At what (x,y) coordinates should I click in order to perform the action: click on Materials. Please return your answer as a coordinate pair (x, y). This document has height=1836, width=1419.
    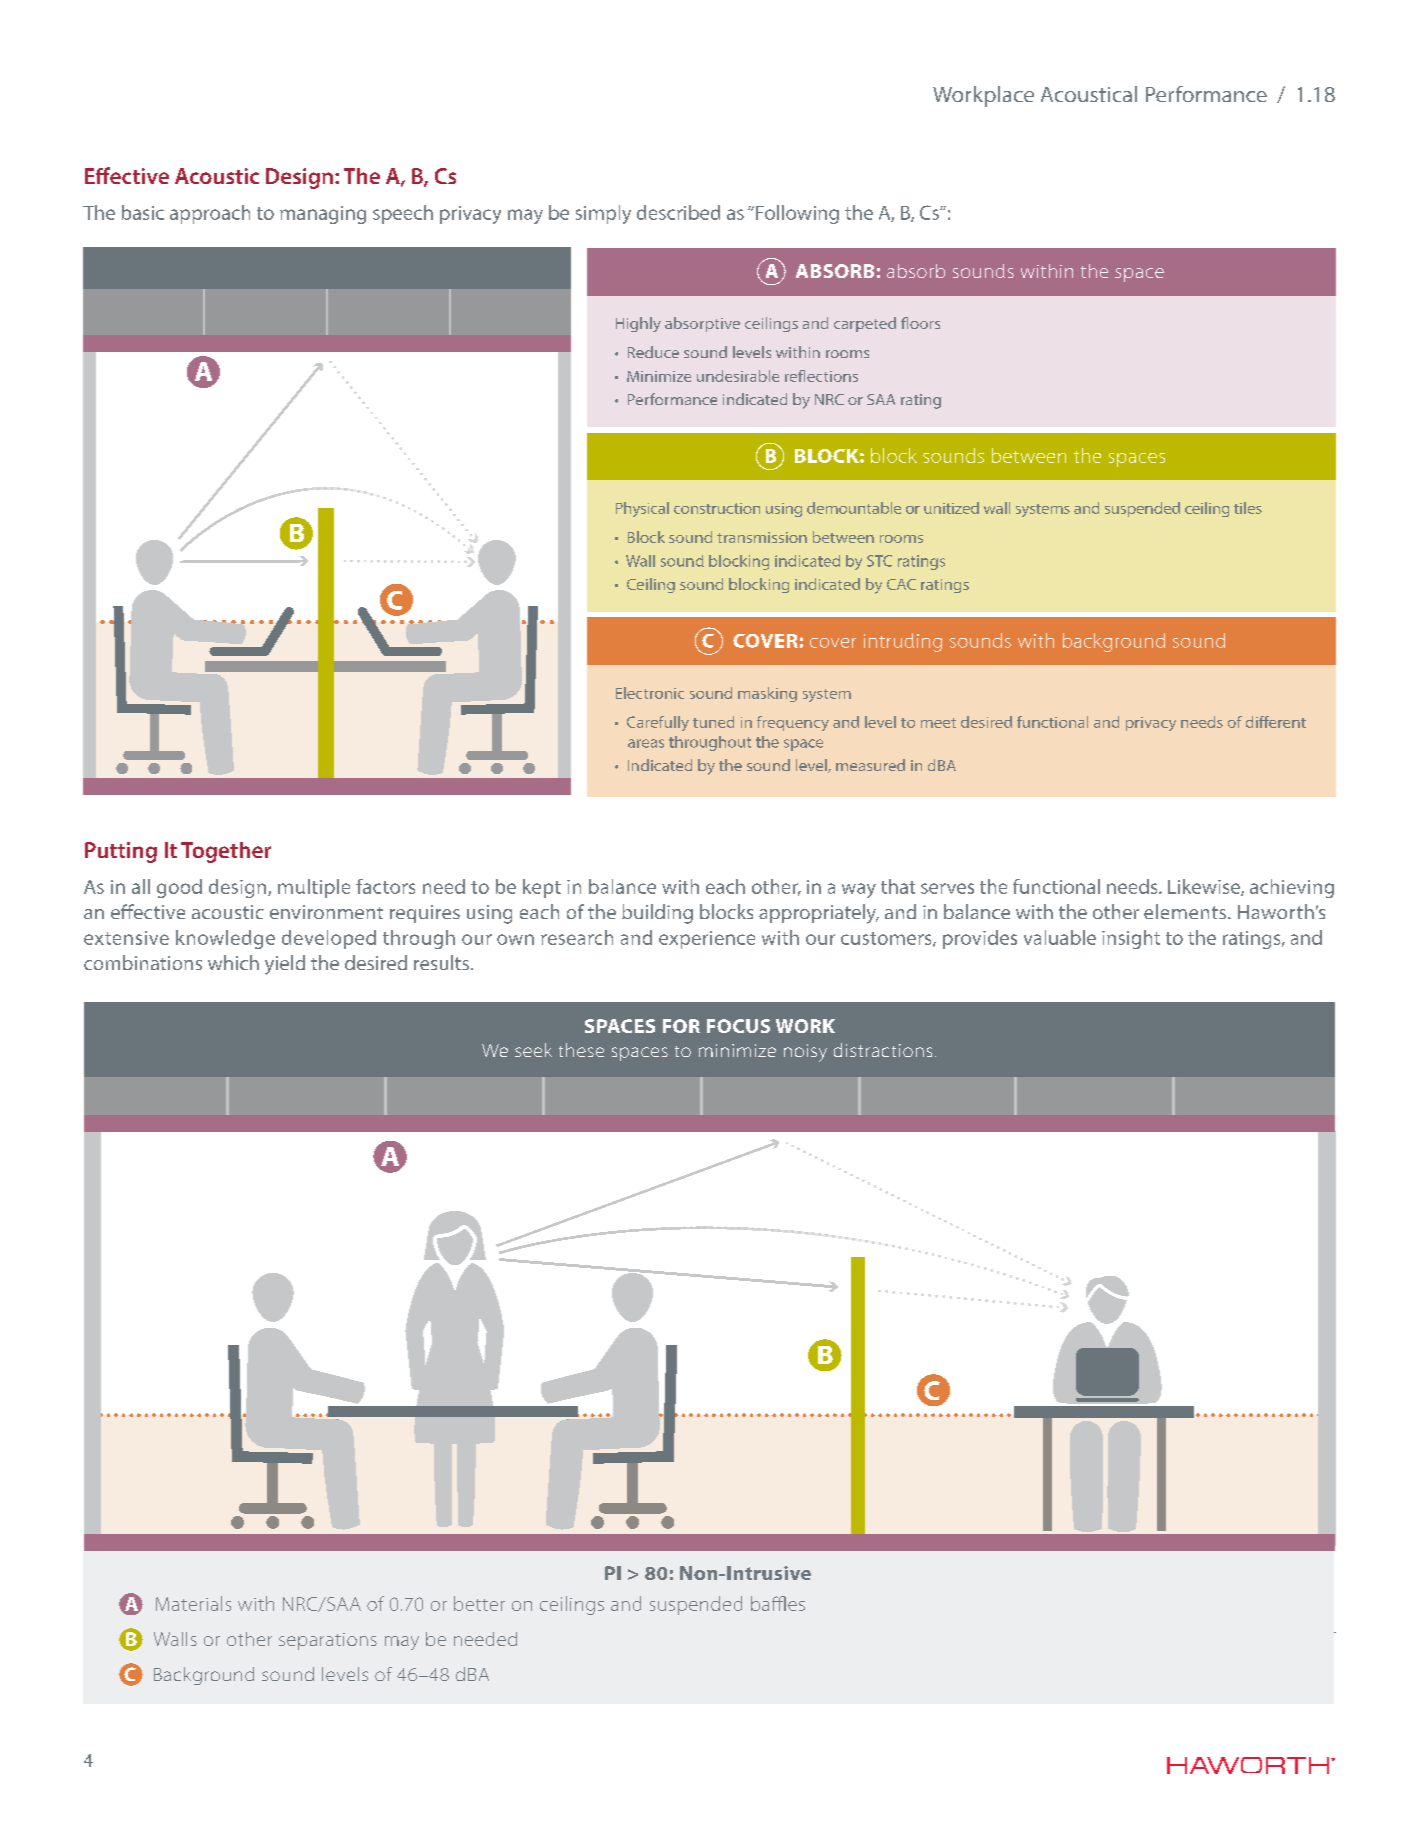
    Looking at the image, I should click on (193, 1603).
